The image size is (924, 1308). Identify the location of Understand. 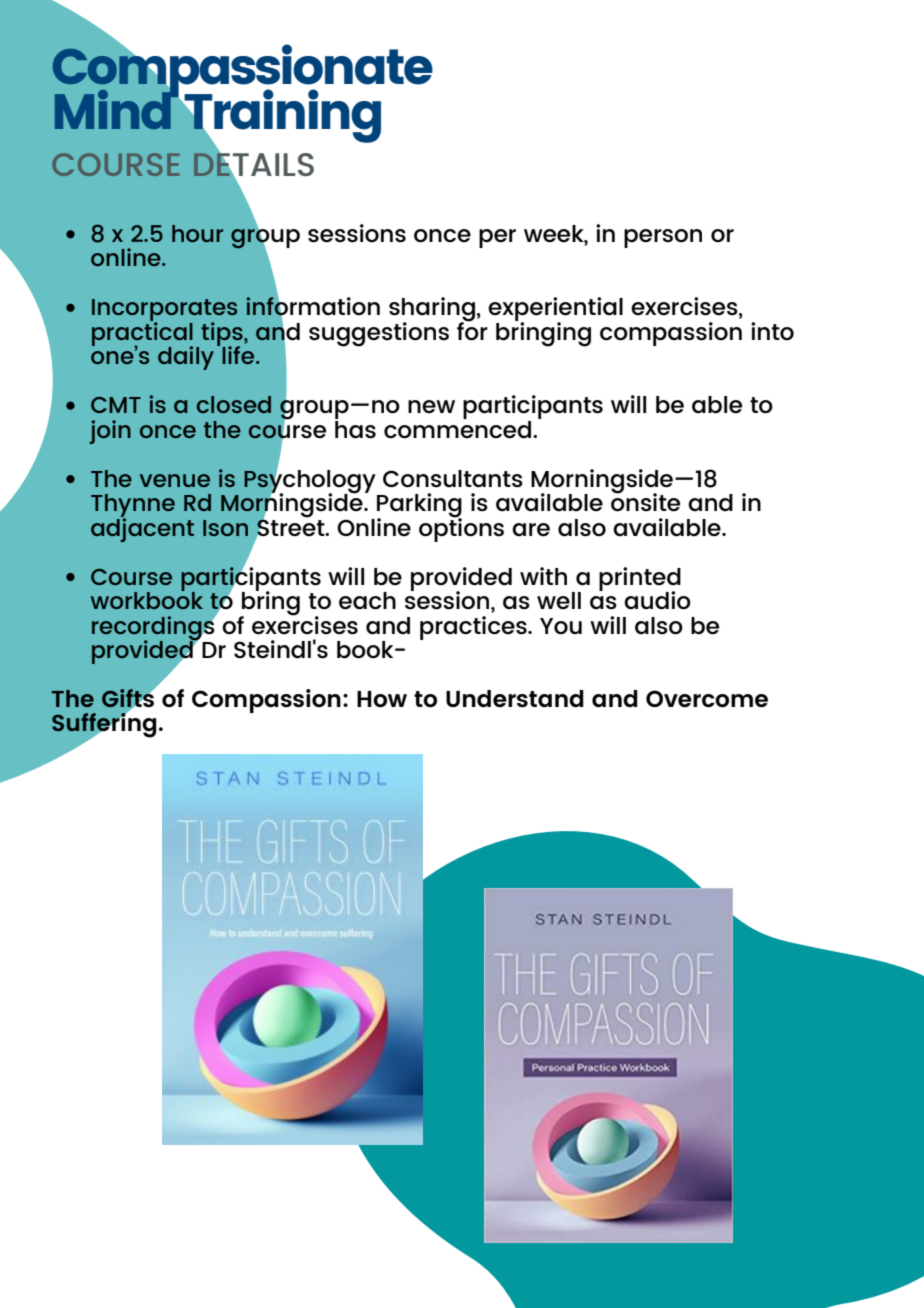
(515, 698).
